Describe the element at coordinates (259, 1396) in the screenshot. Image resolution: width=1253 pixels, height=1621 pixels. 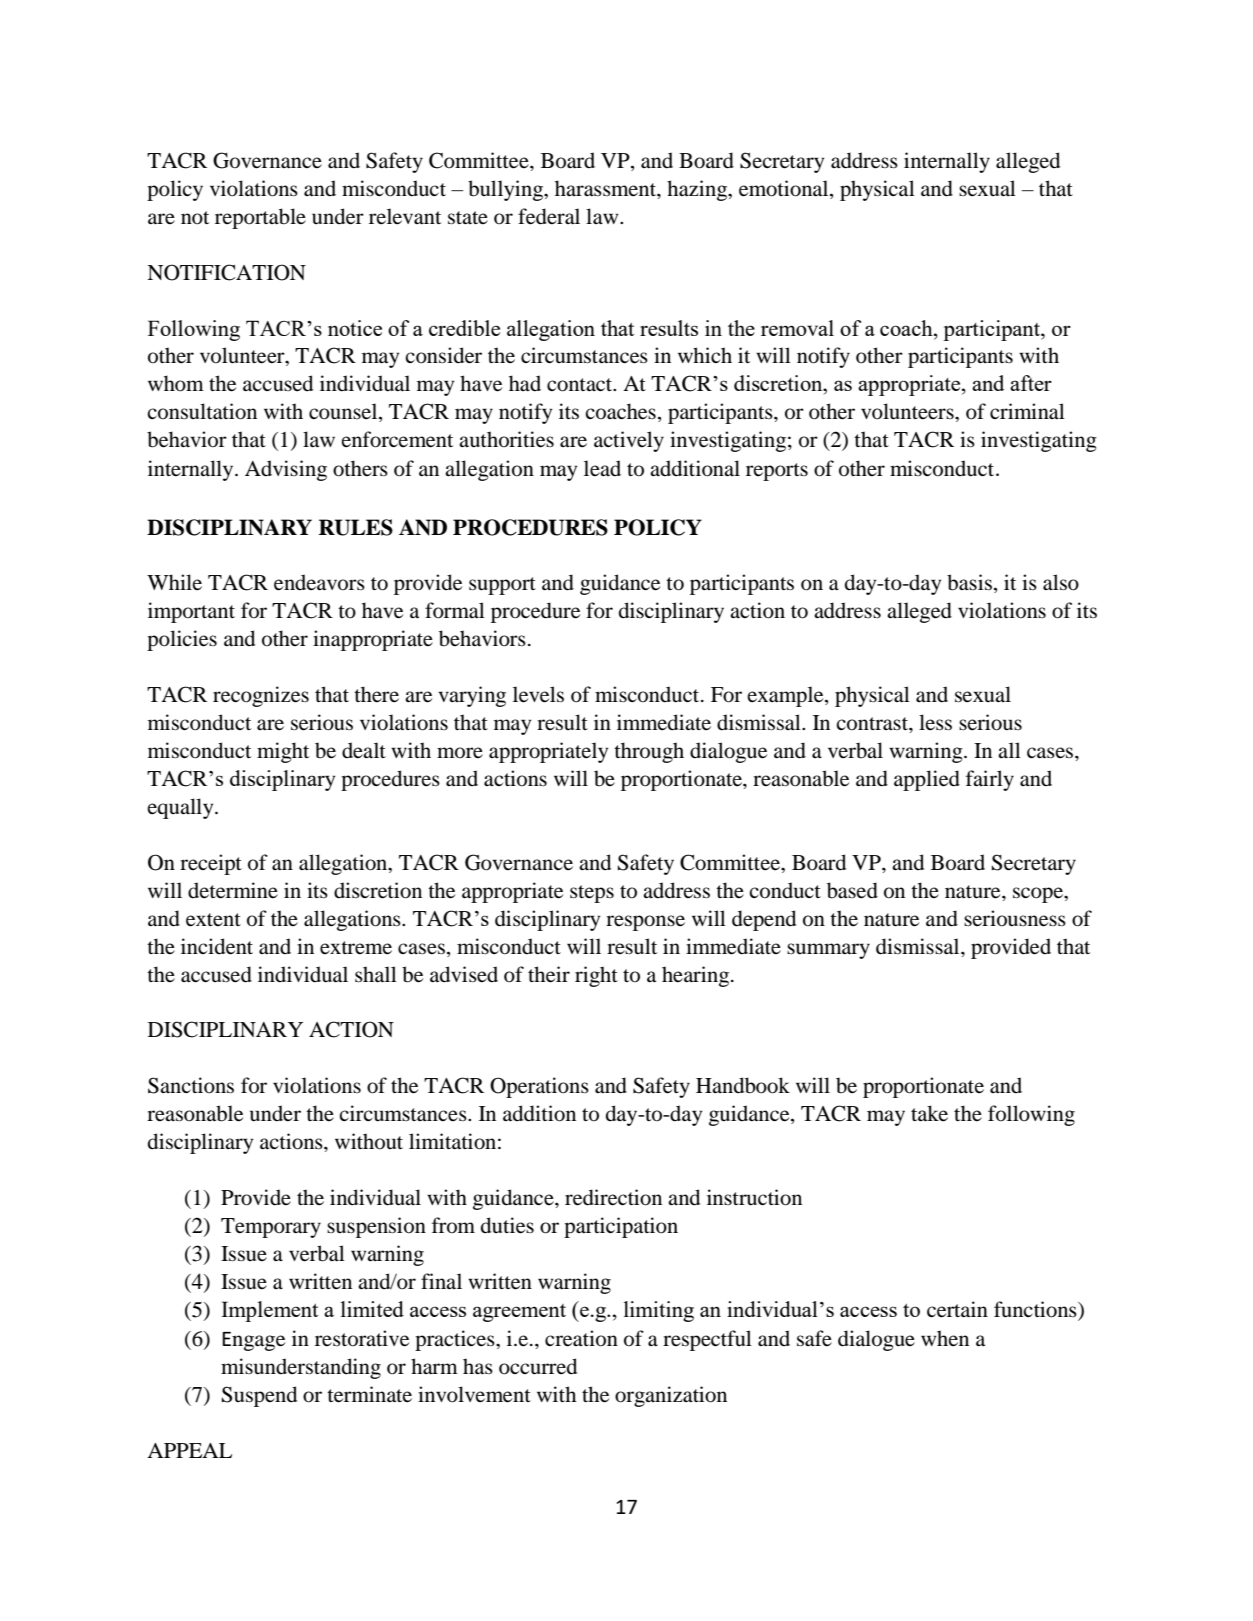
I see `Suspend` at that location.
